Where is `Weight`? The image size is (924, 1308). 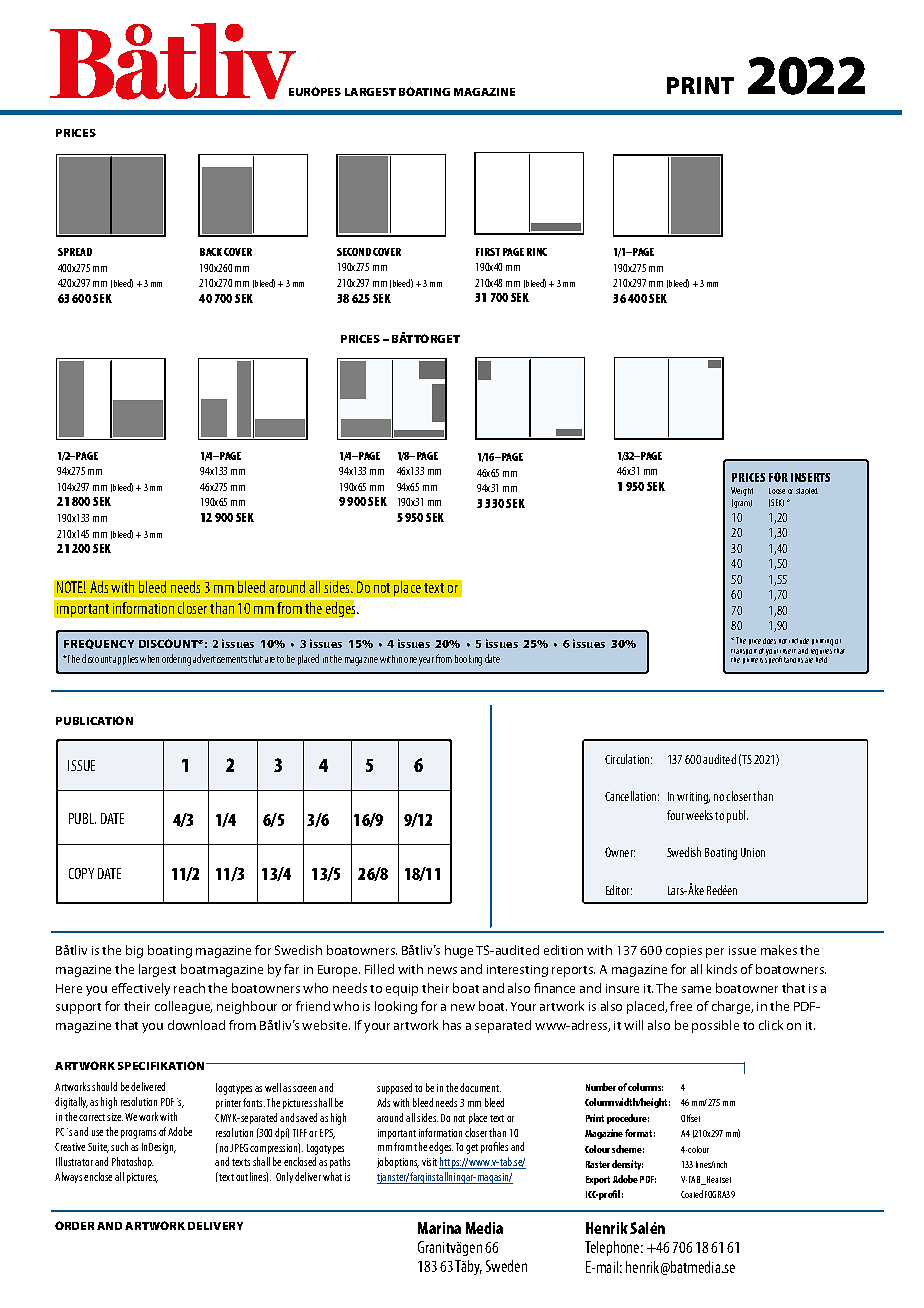
Weight is located at coordinates (742, 491).
